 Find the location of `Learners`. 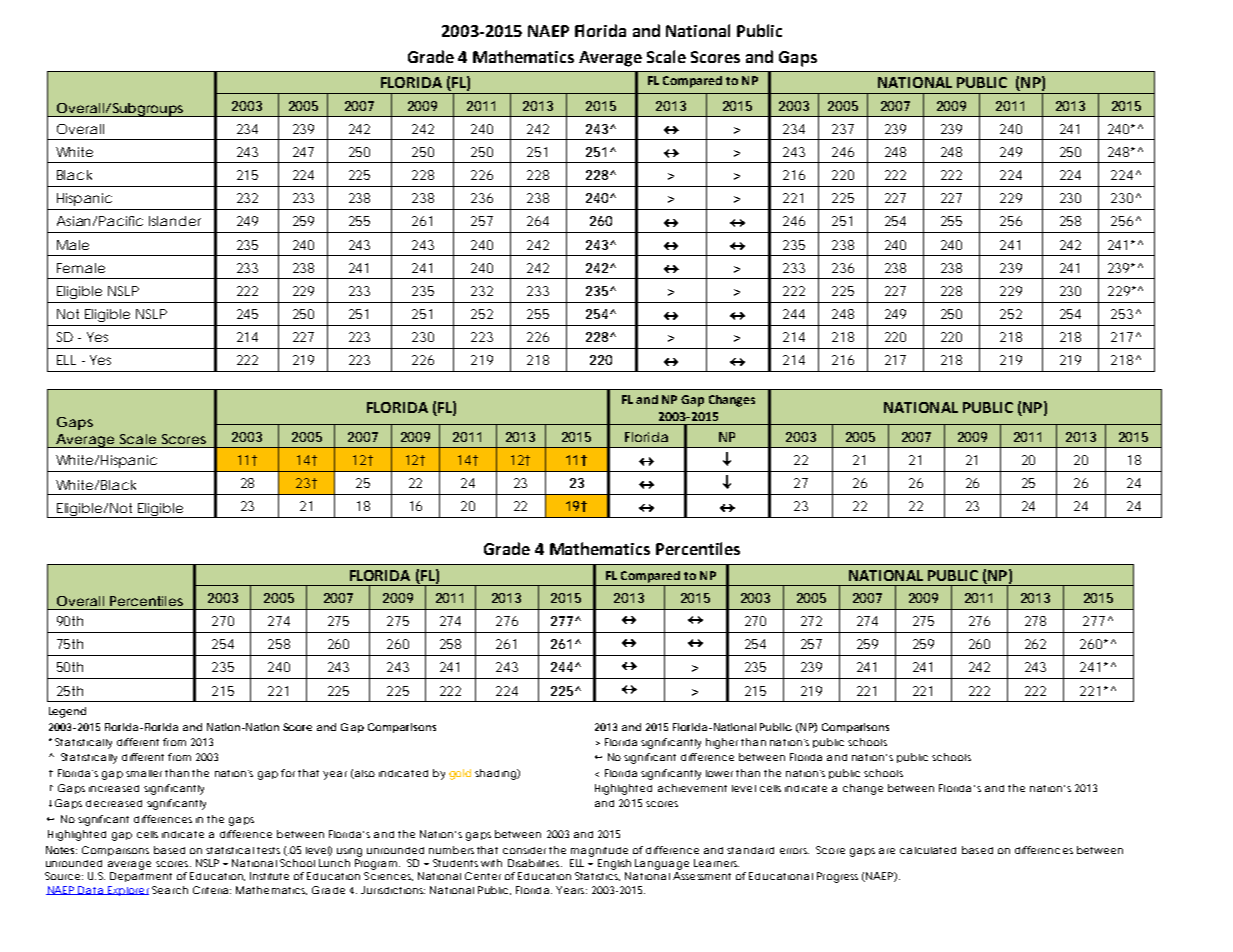

Learners is located at coordinates (716, 863).
